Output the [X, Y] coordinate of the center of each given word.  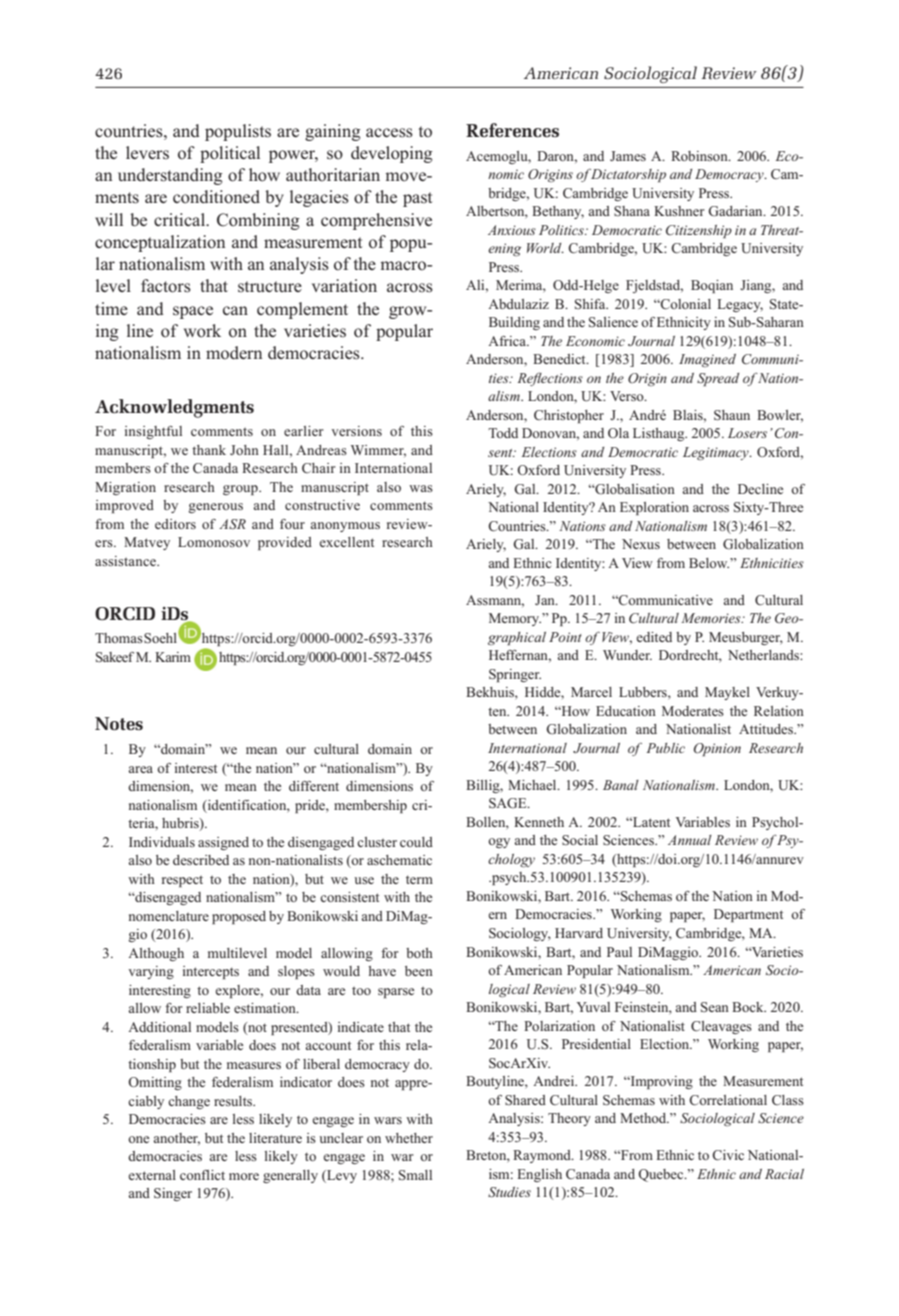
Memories [712, 618]
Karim [173, 657]
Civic [728, 1155]
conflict [202, 1175]
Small [415, 1175]
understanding [170, 176]
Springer [515, 675]
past [417, 199]
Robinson [700, 156]
